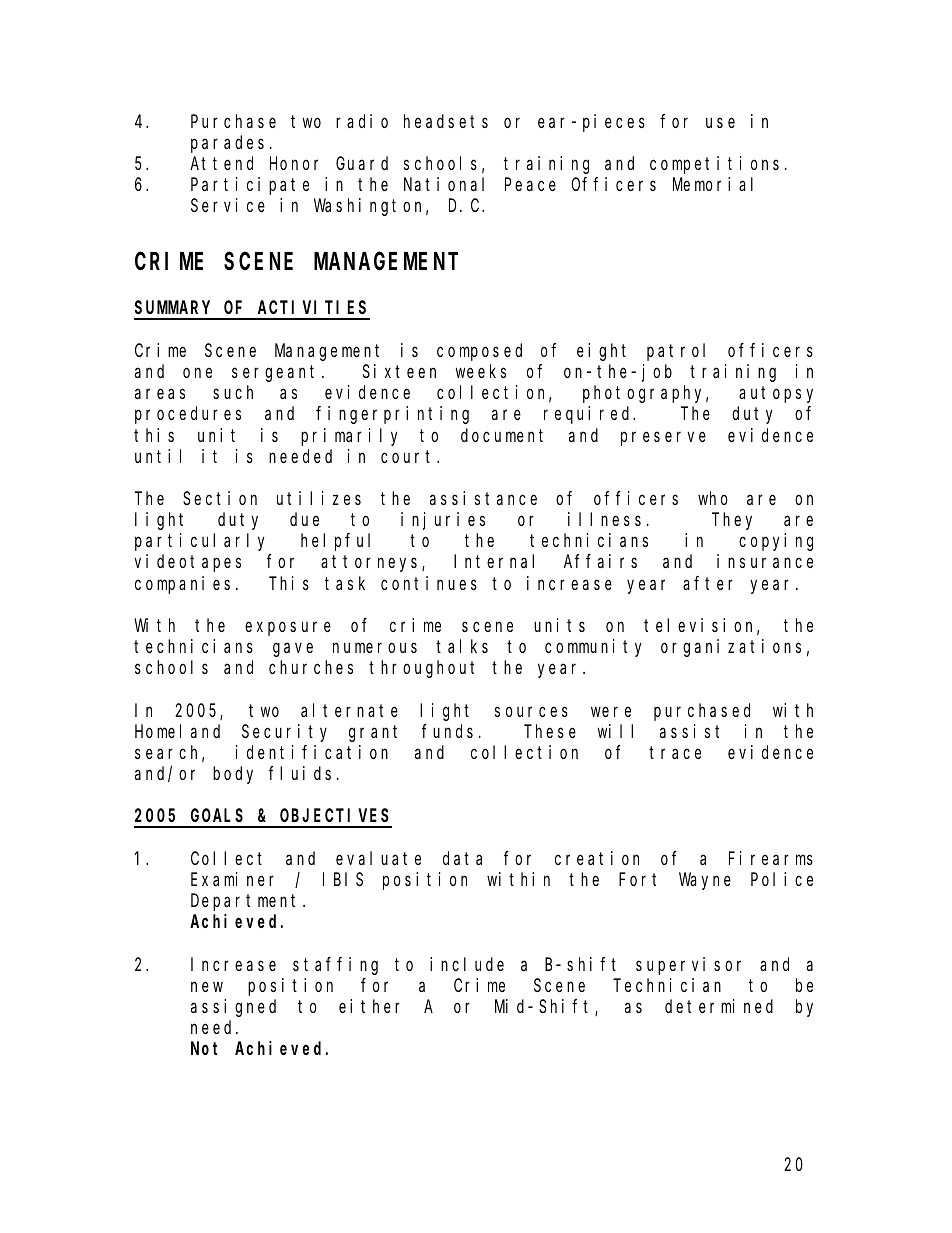  I want to click on attorneys, so click(372, 564).
